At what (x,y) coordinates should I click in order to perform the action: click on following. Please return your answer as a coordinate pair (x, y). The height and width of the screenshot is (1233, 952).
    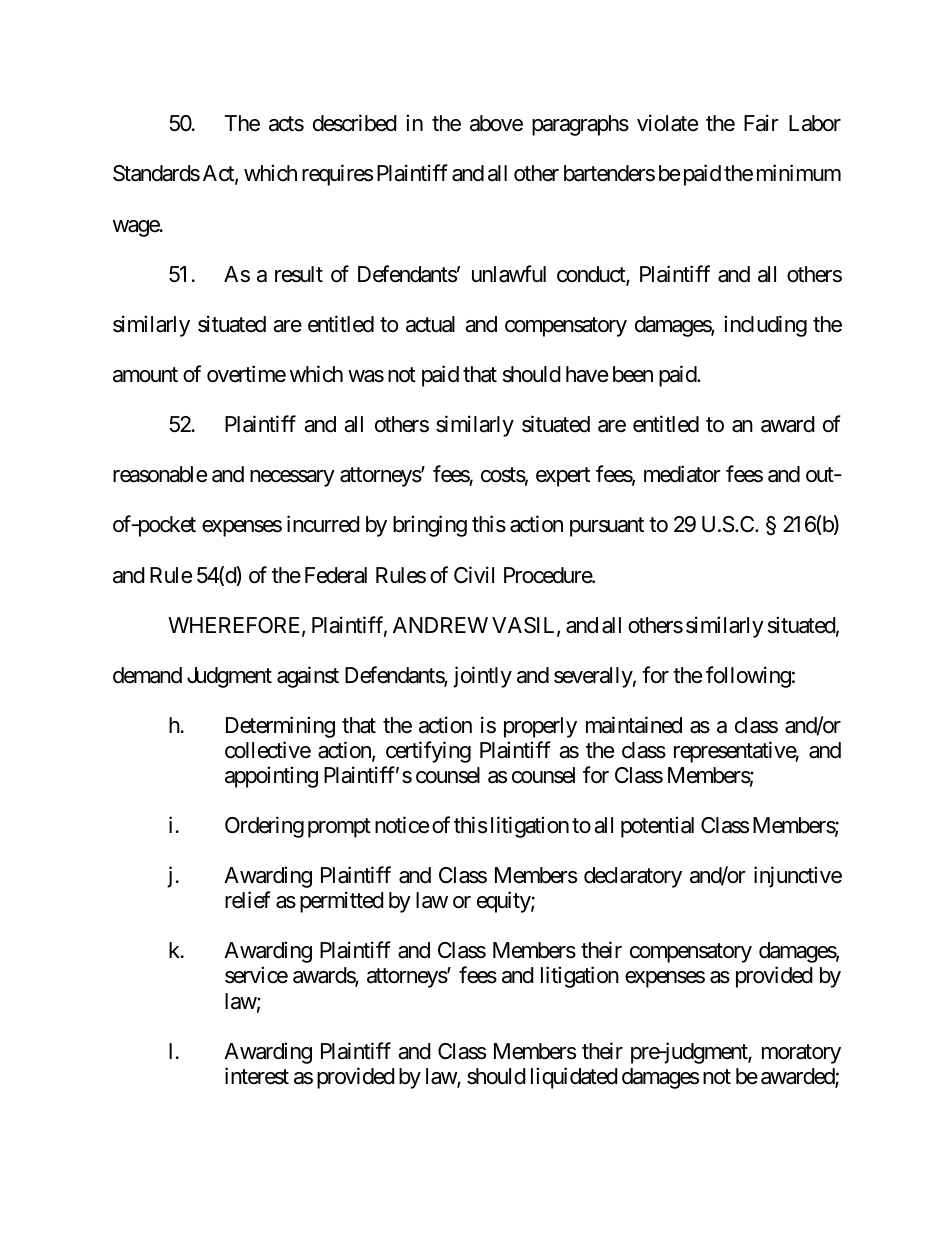
    Looking at the image, I should click on (748, 677).
